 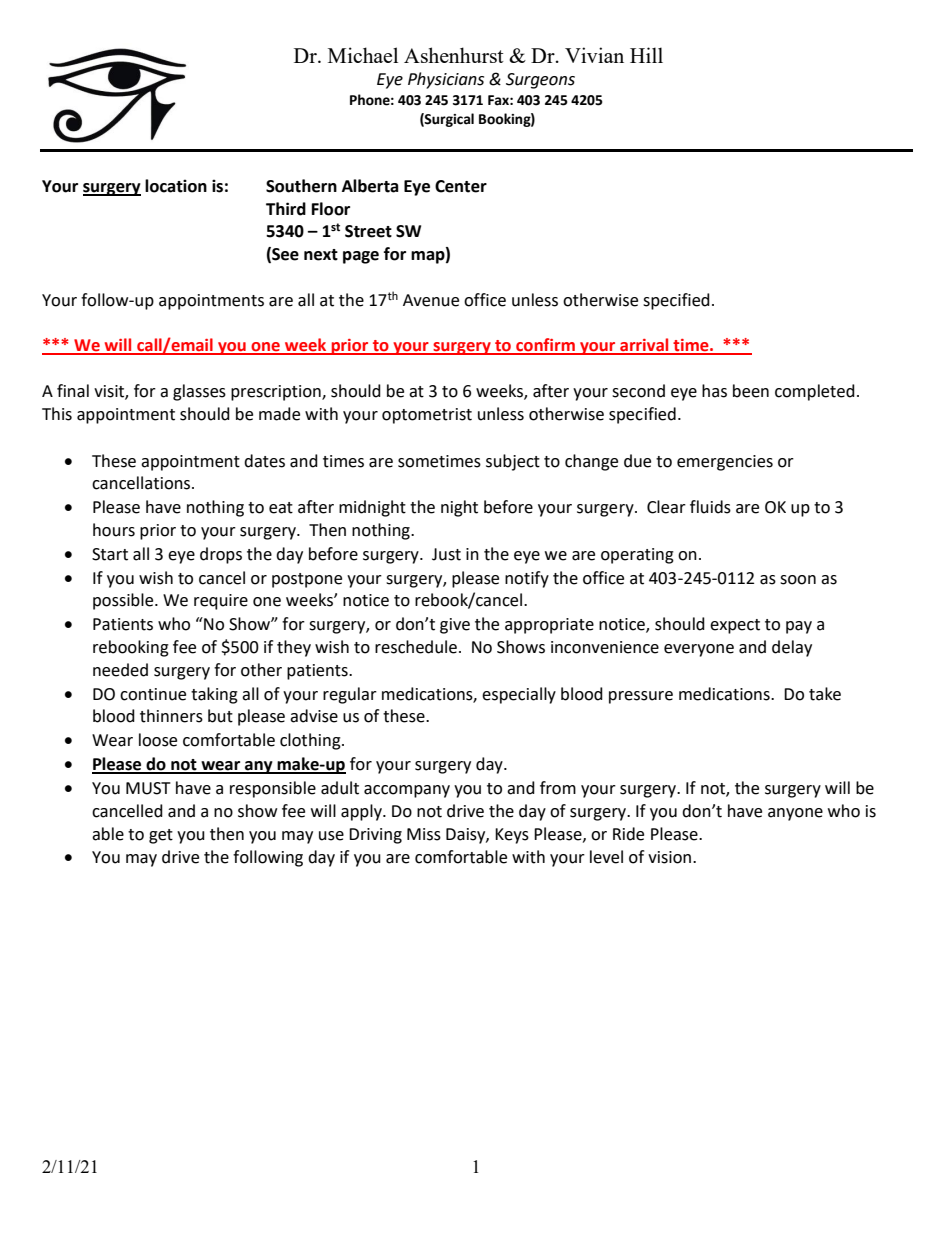 What do you see at coordinates (176, 186) in the screenshot?
I see `location` at bounding box center [176, 186].
